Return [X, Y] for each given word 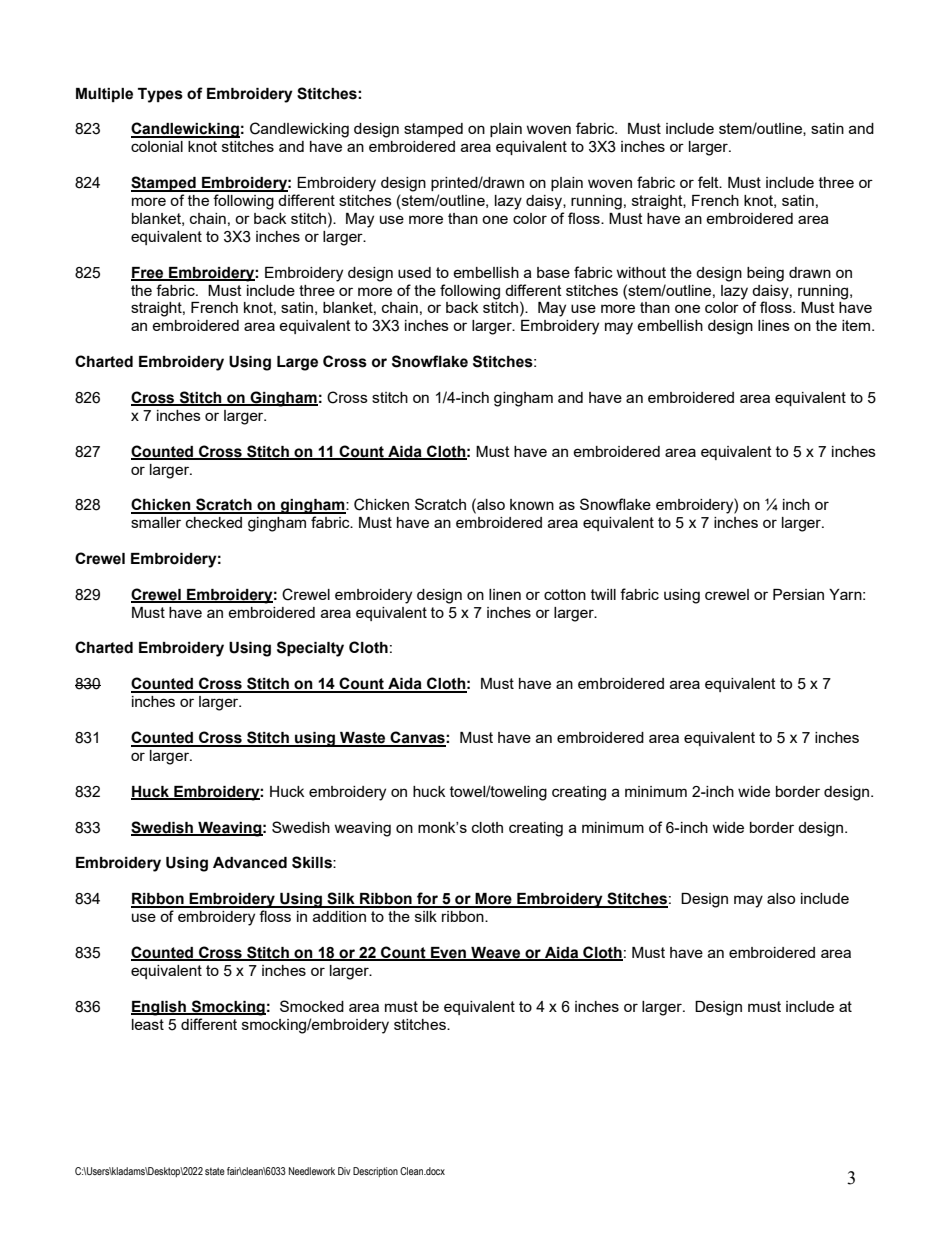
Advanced [250, 863]
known [532, 504]
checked [214, 522]
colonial [157, 146]
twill [603, 594]
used [414, 272]
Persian [798, 594]
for [427, 899]
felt [709, 182]
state [215, 1171]
